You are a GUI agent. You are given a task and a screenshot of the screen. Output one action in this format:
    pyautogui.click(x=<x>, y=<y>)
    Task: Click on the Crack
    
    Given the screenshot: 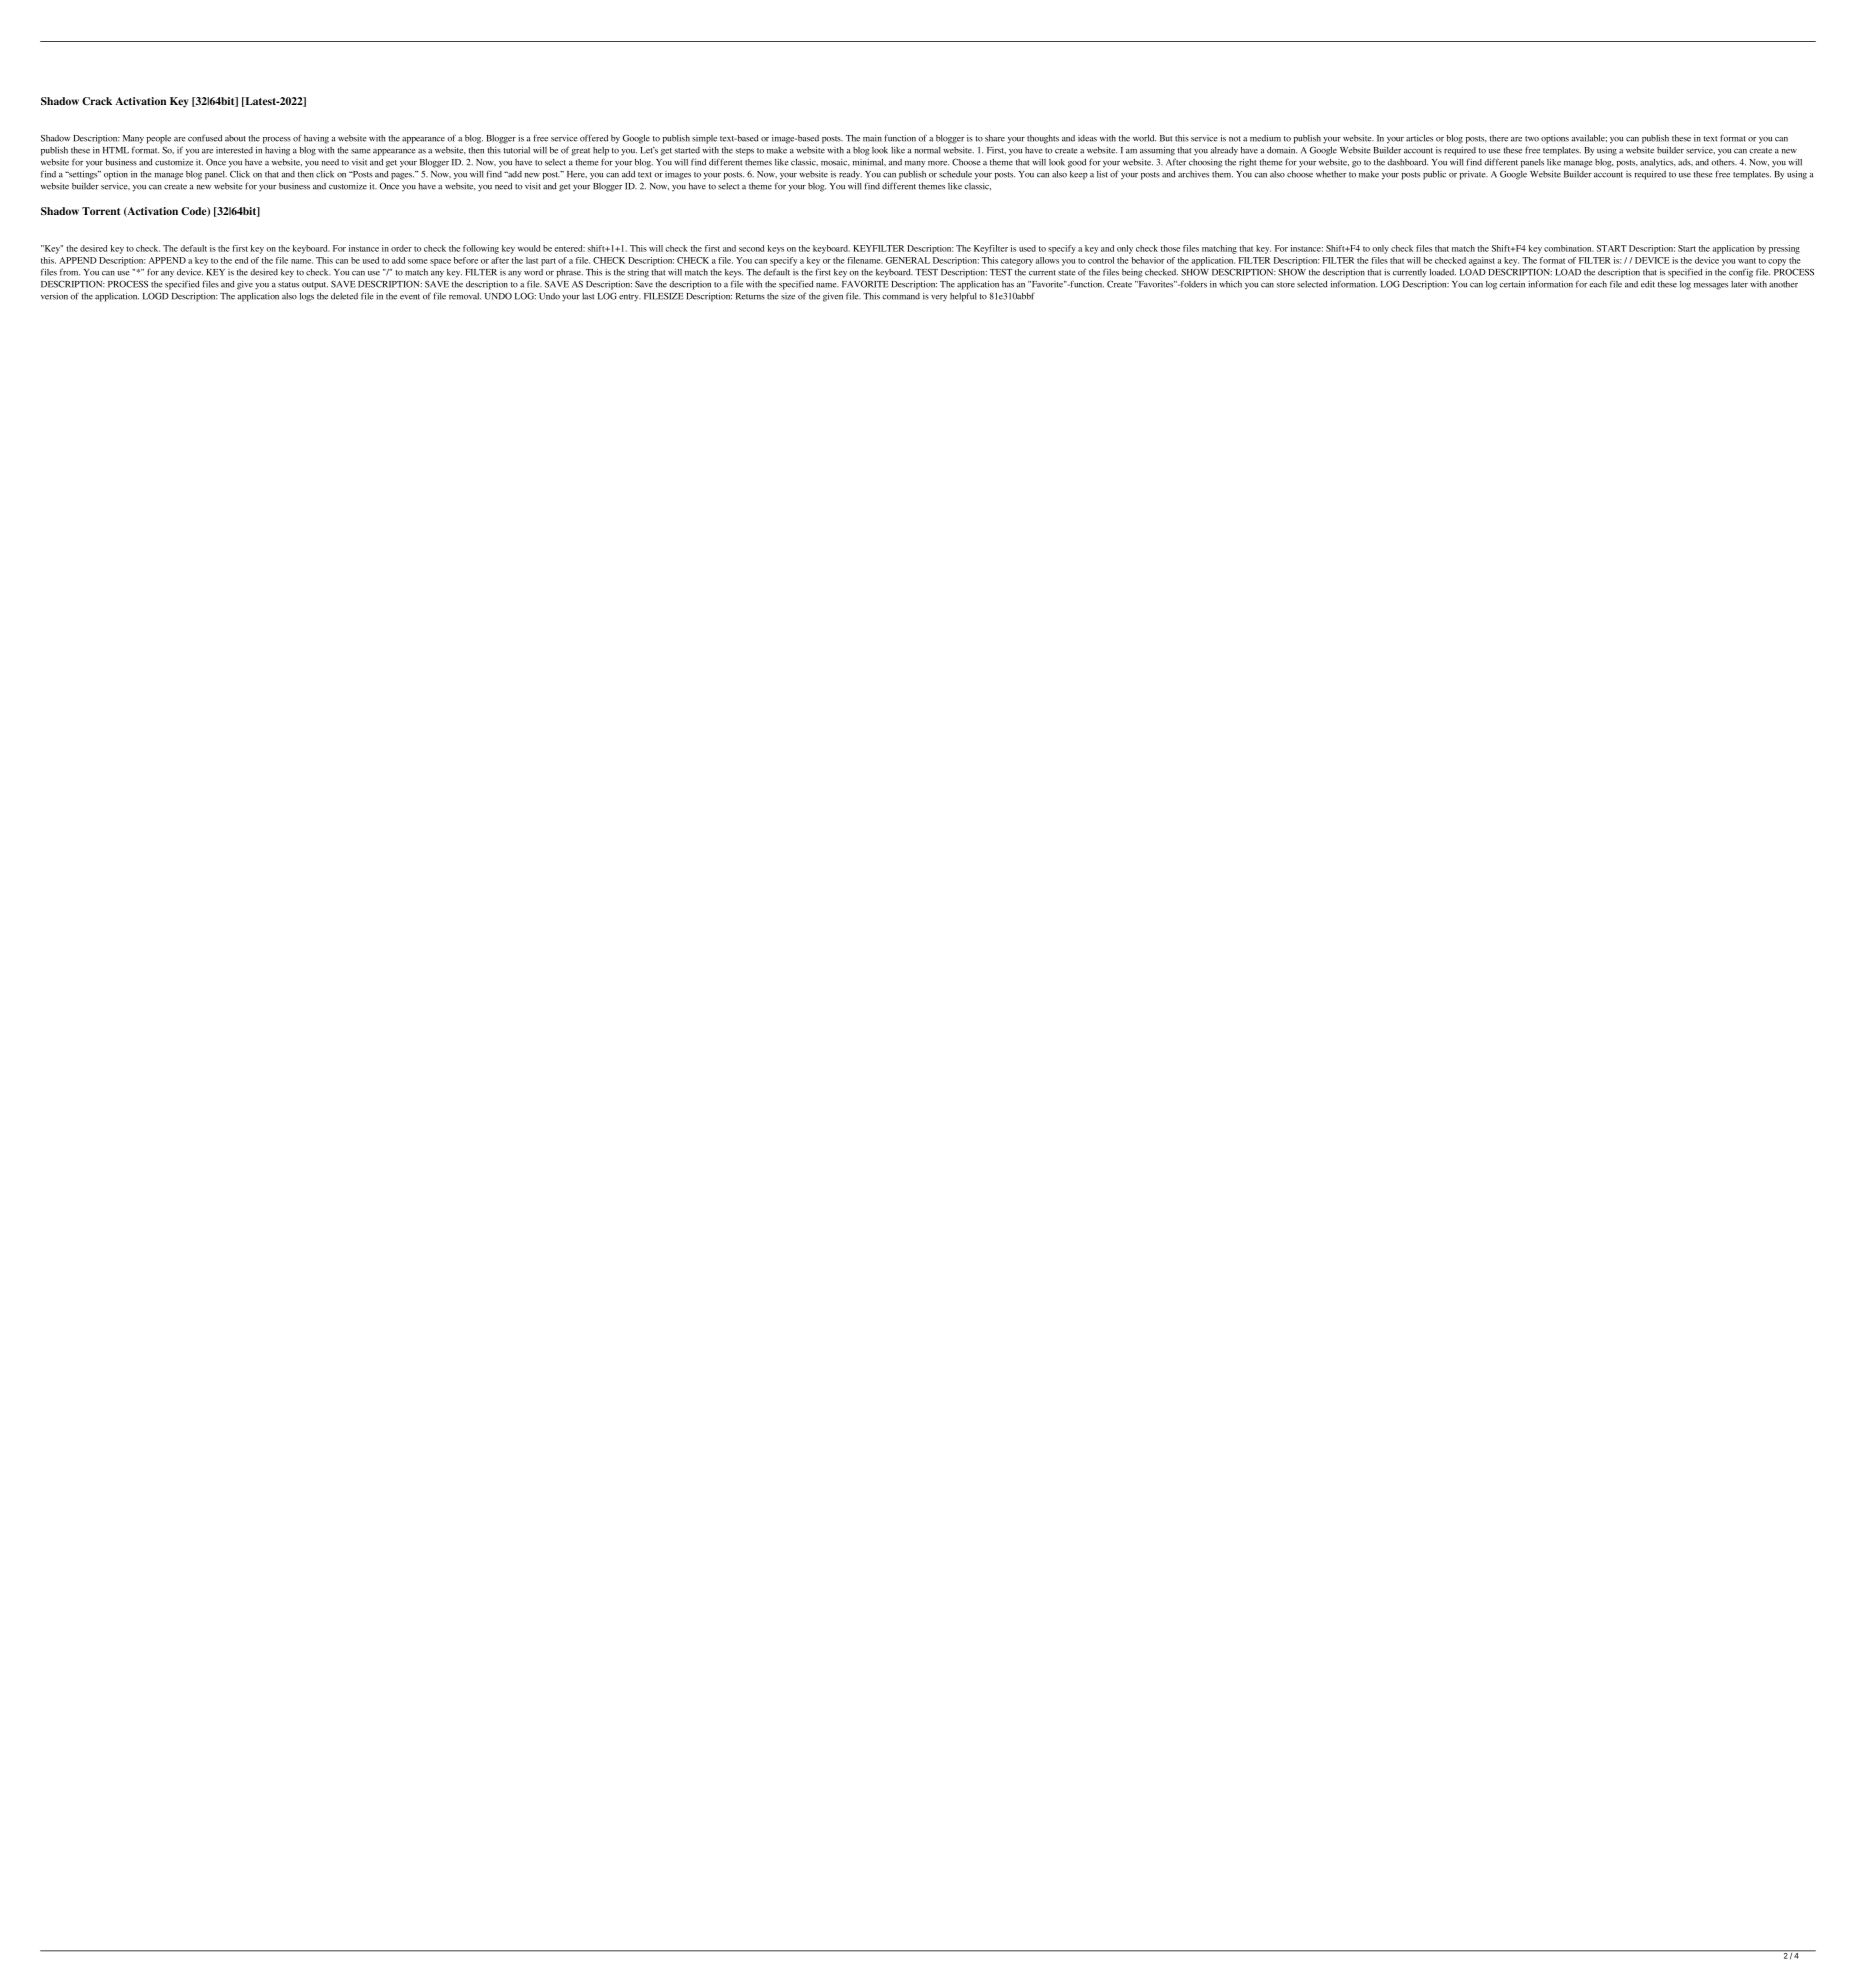 What is the action you would take?
    pyautogui.click(x=97, y=101)
